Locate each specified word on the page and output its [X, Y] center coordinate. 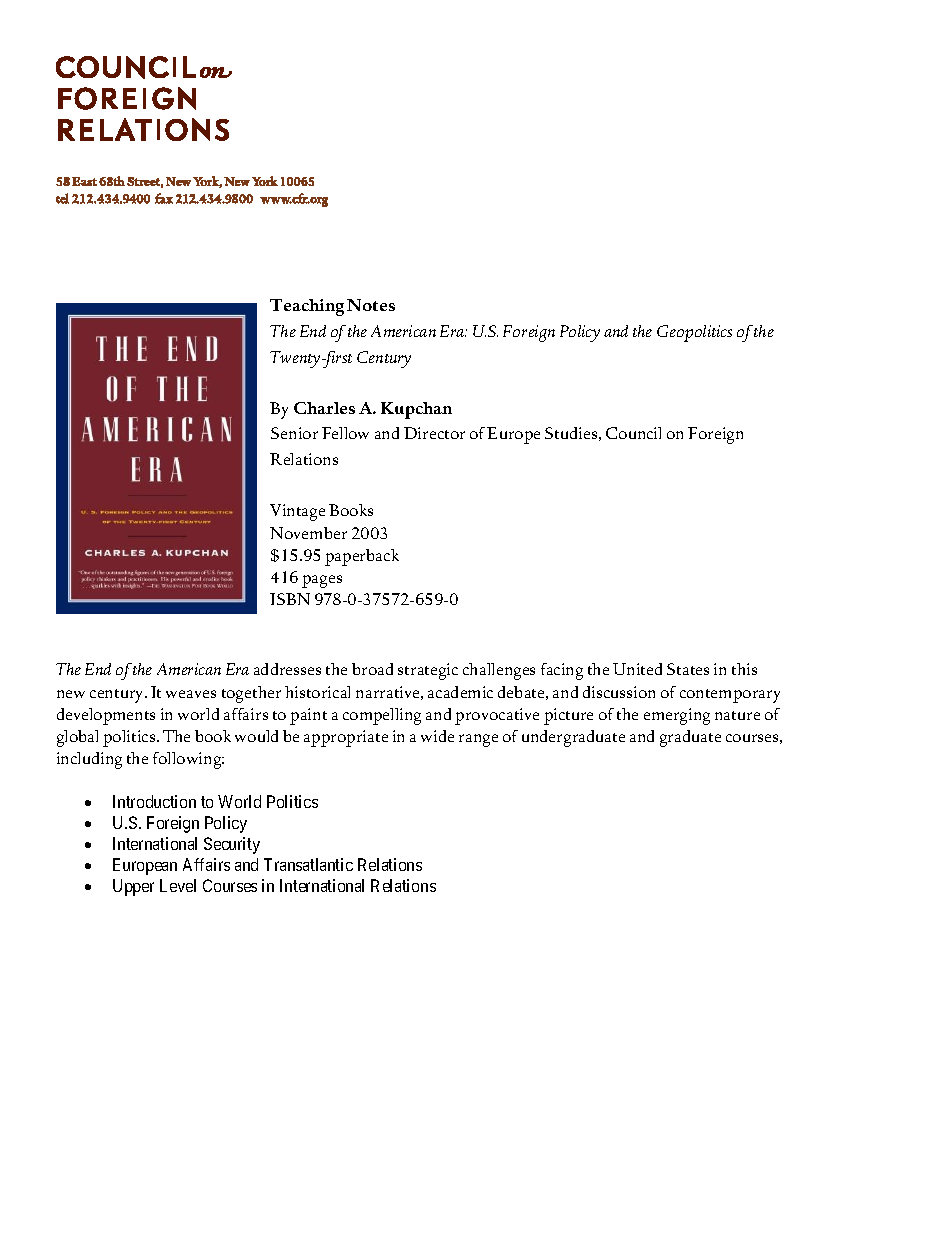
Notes [371, 305]
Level [178, 885]
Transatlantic [308, 864]
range [478, 740]
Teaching [307, 307]
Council [633, 433]
